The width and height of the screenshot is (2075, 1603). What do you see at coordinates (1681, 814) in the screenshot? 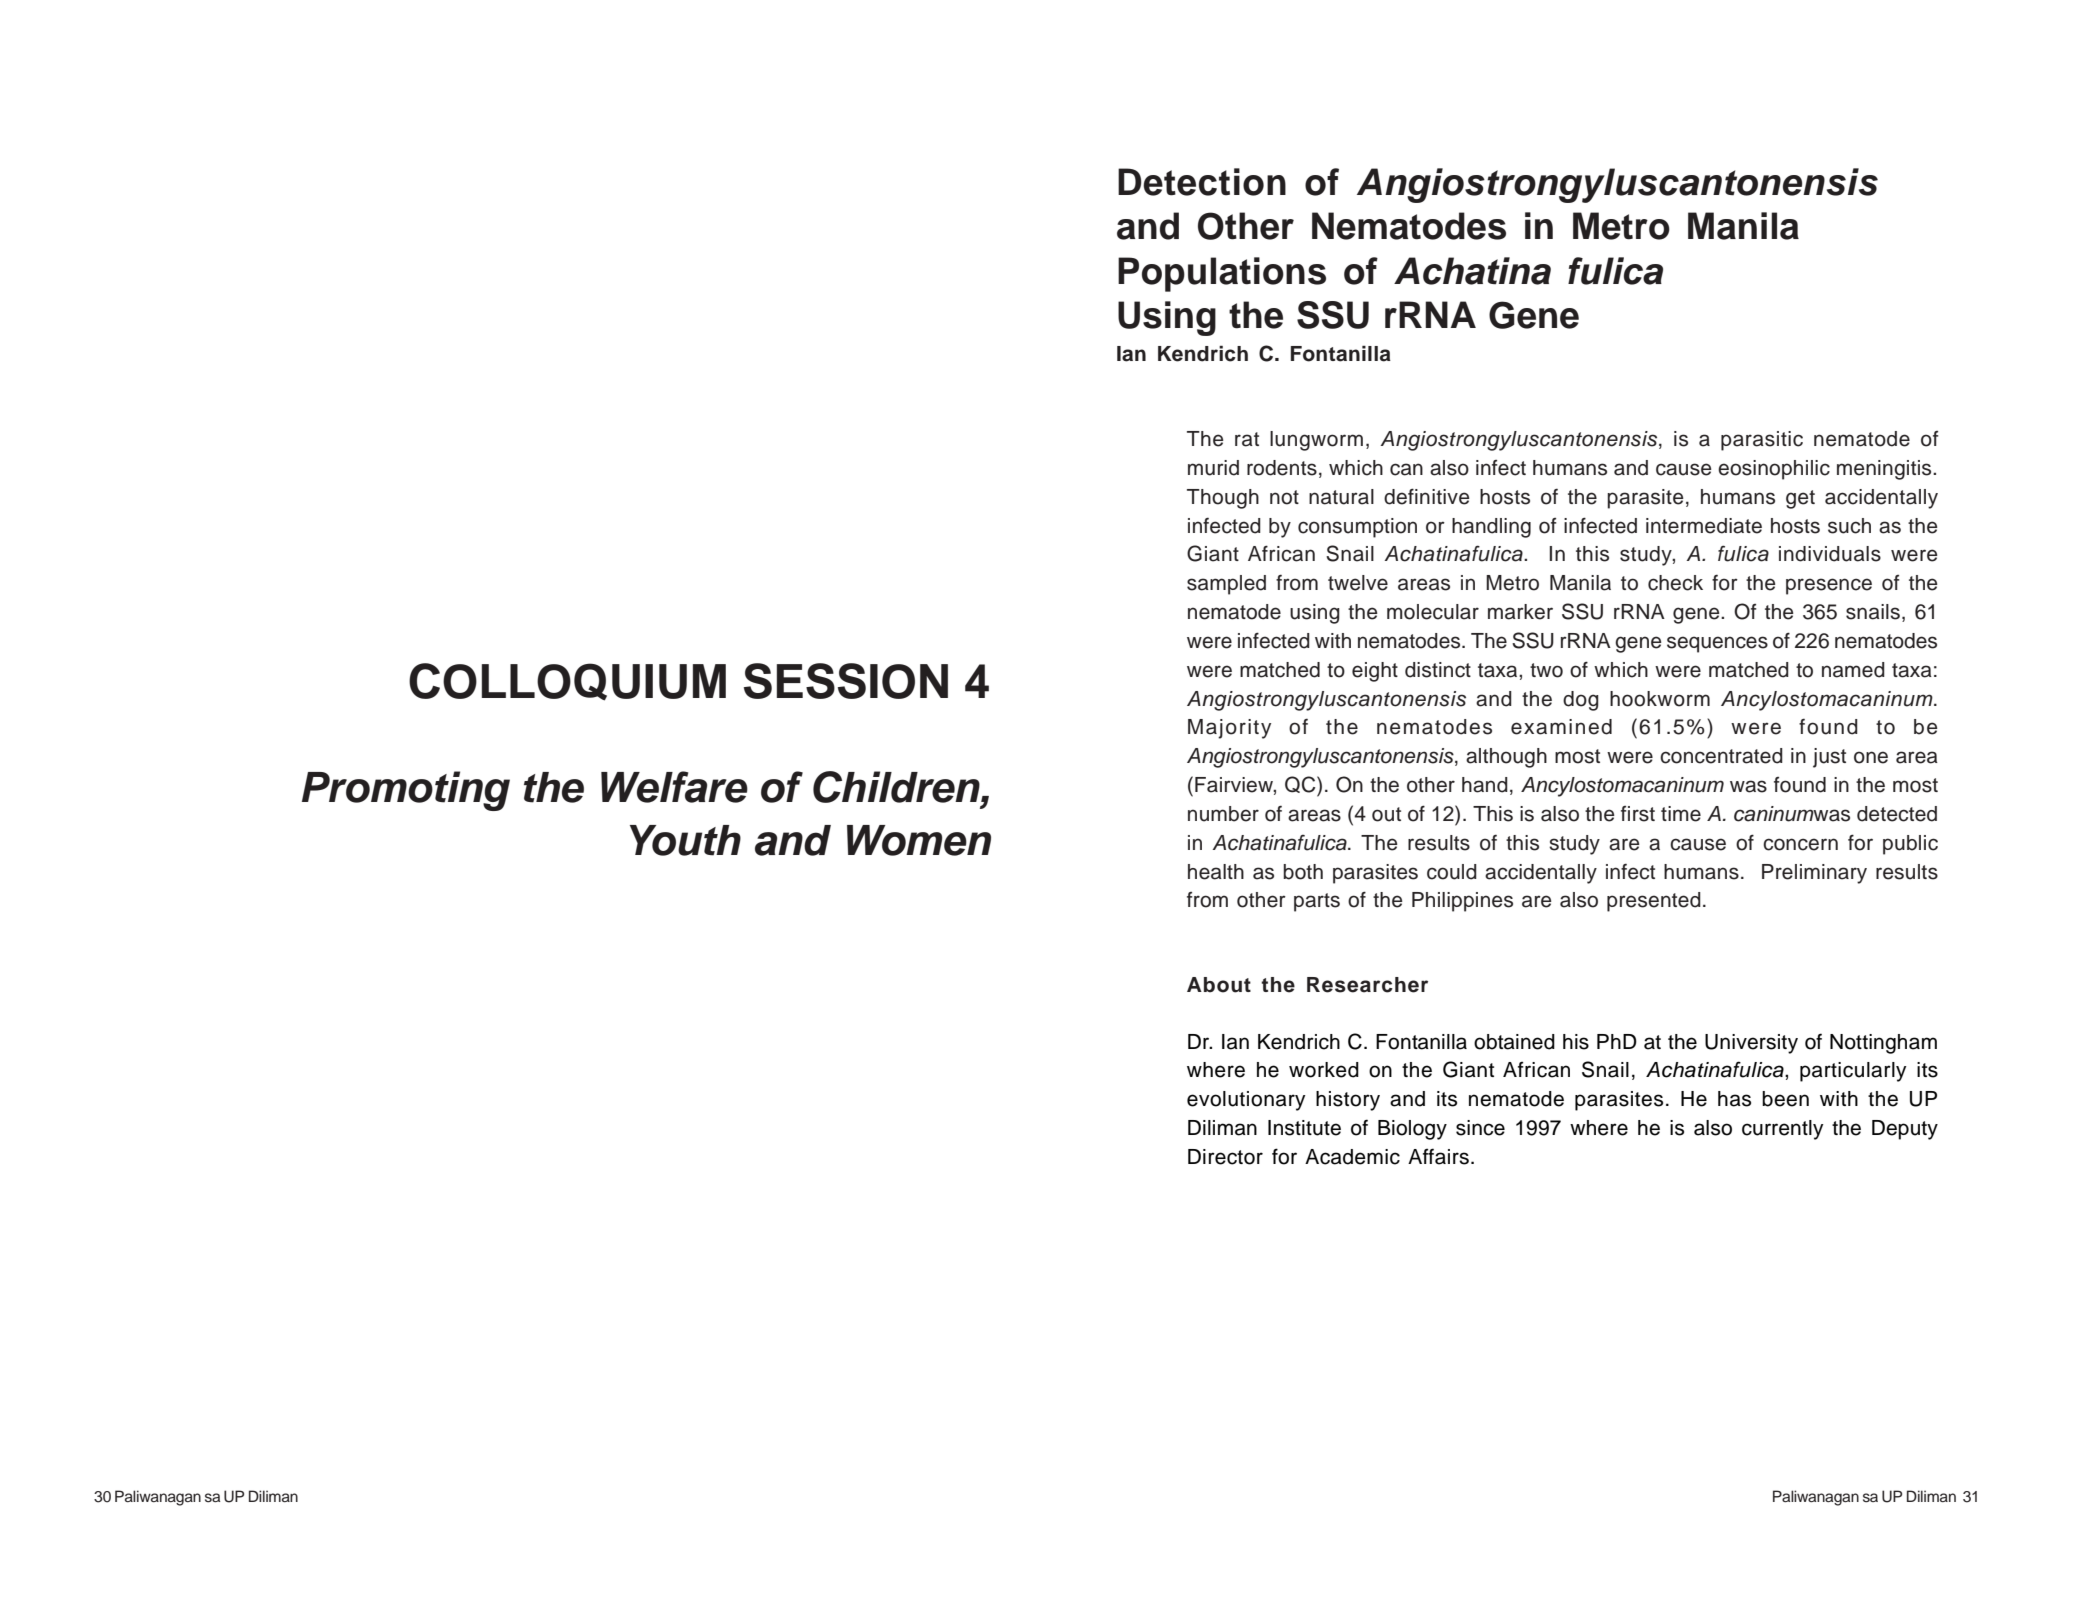
I see `time` at bounding box center [1681, 814].
